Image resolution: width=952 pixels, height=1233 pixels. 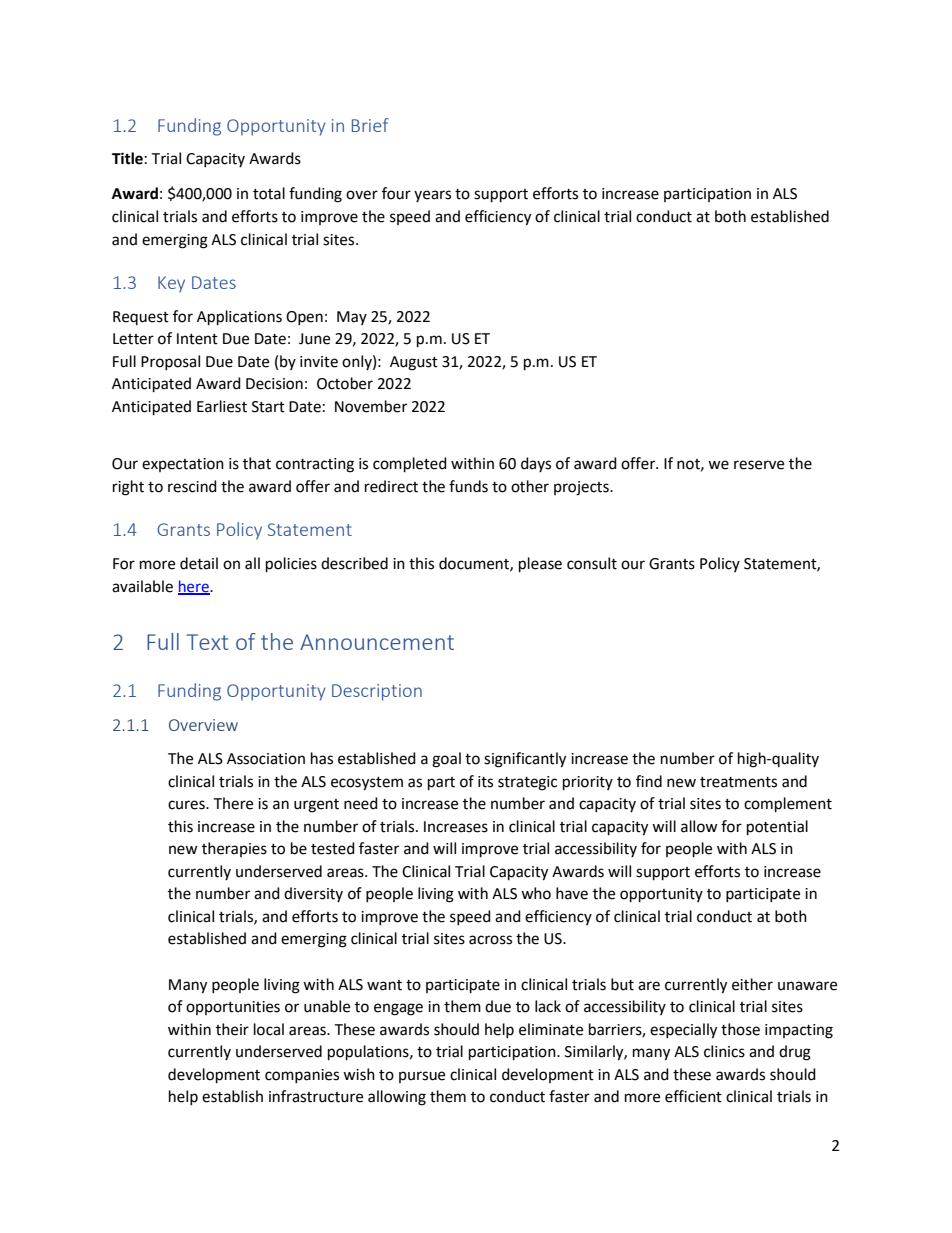 I want to click on pursue, so click(x=422, y=1077).
